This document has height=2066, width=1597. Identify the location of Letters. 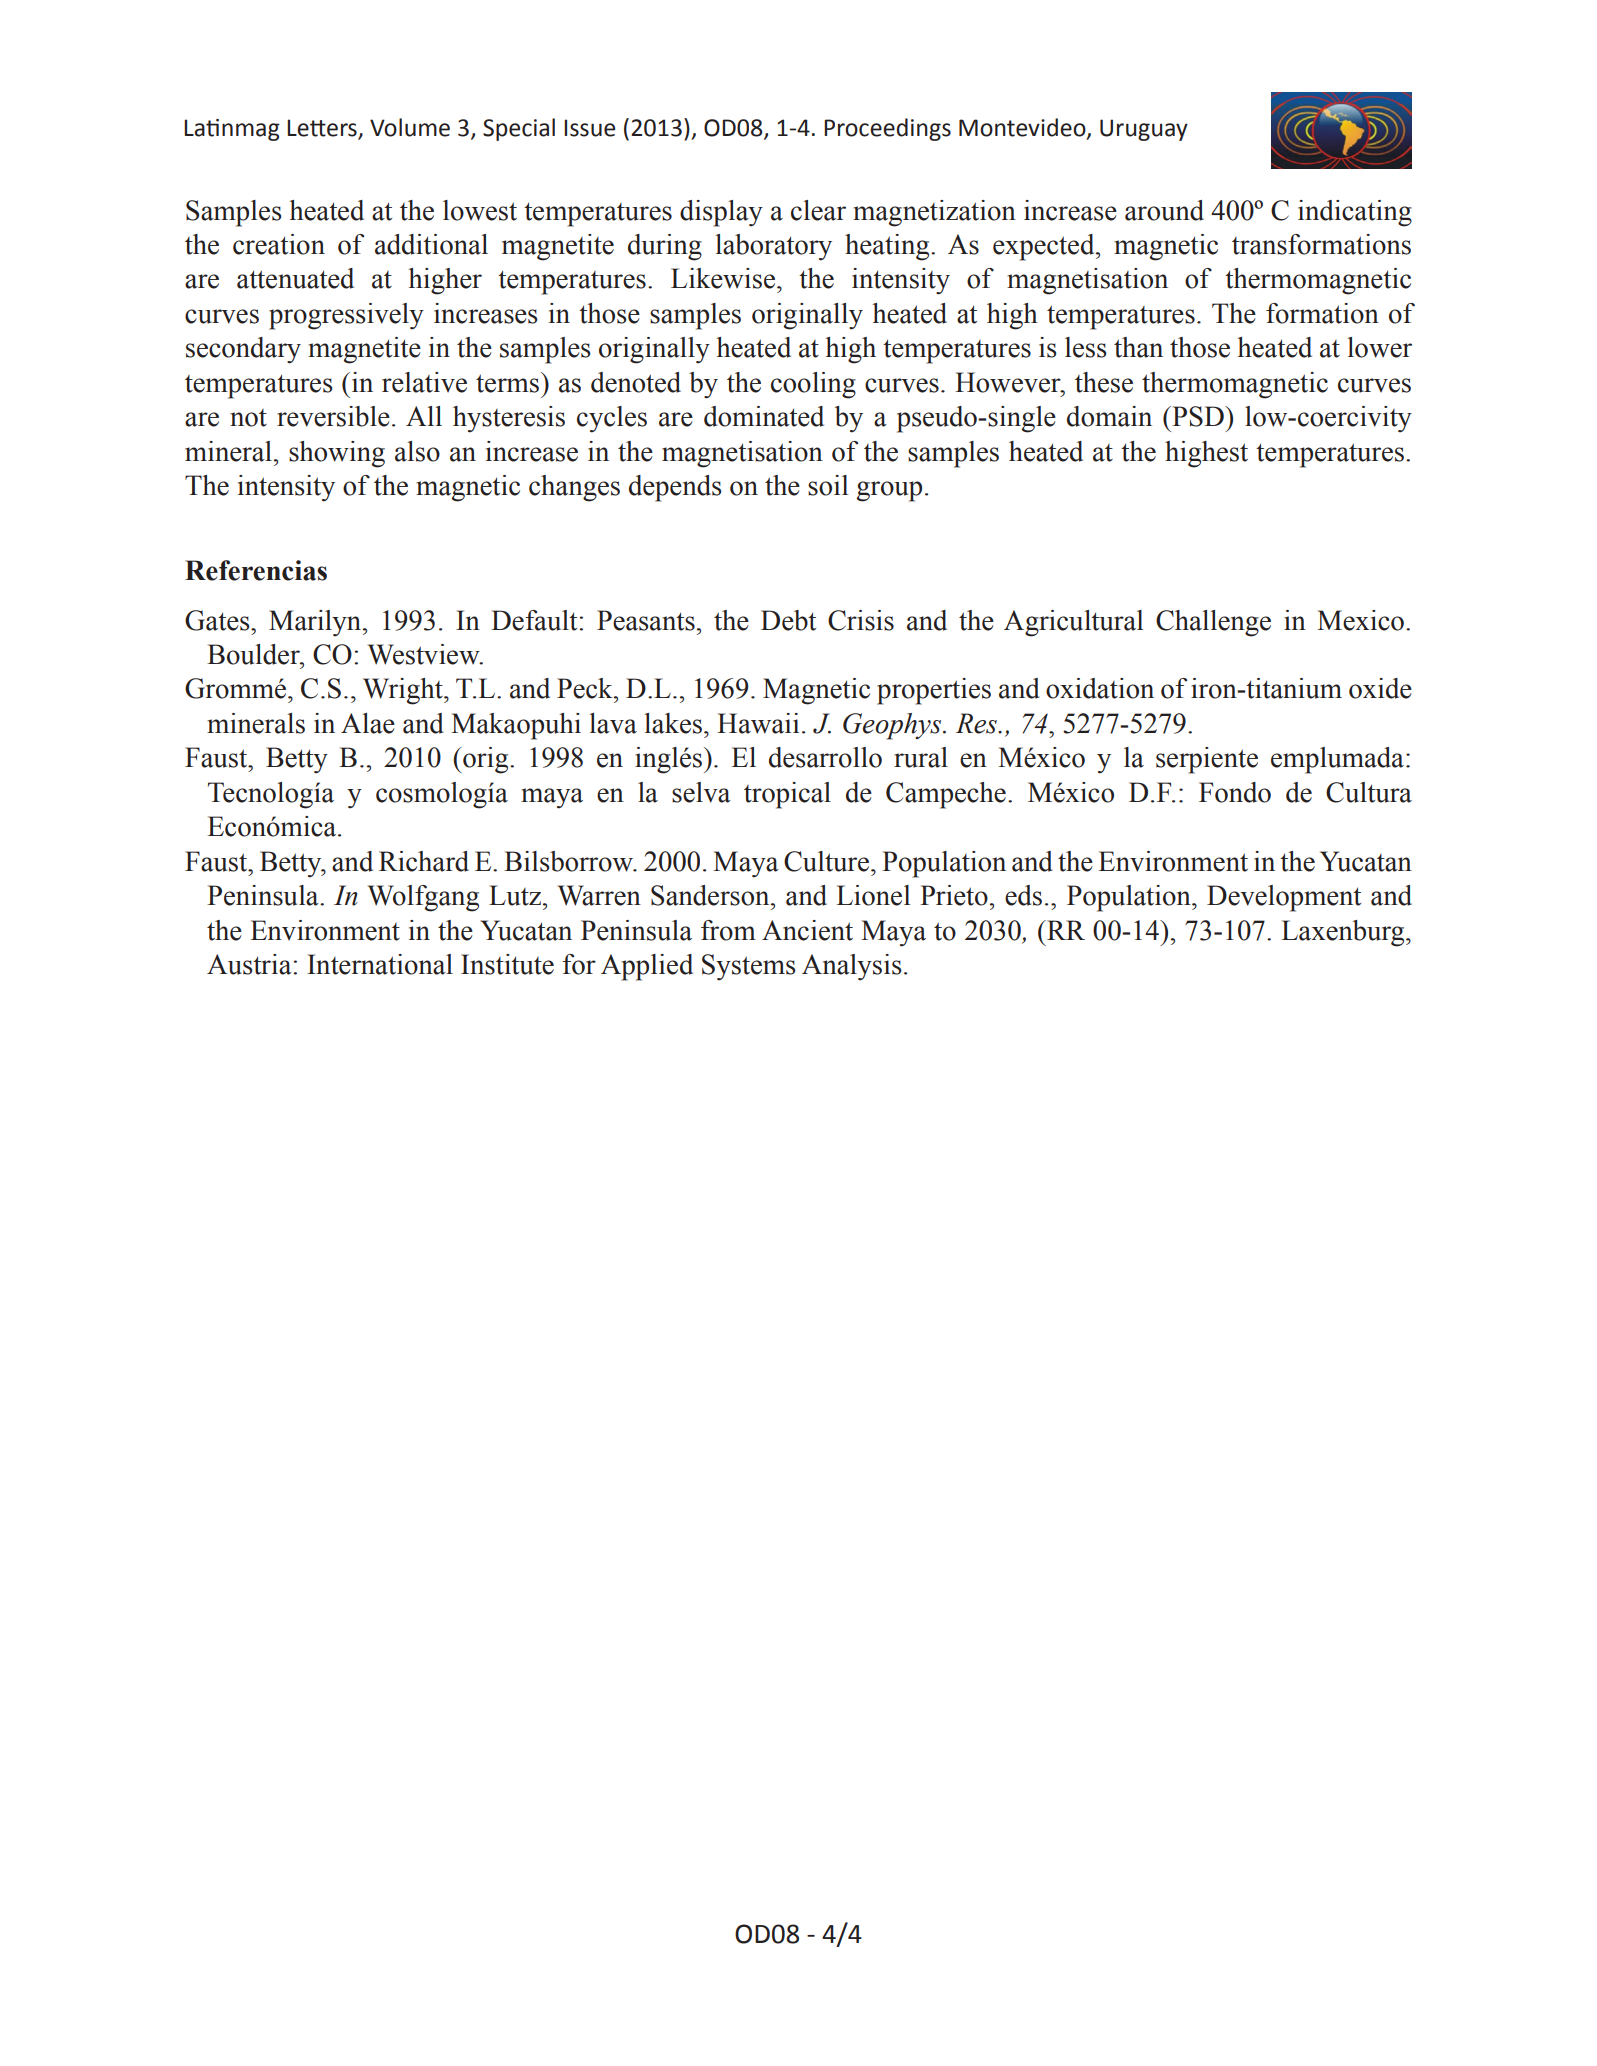
(322, 128).
